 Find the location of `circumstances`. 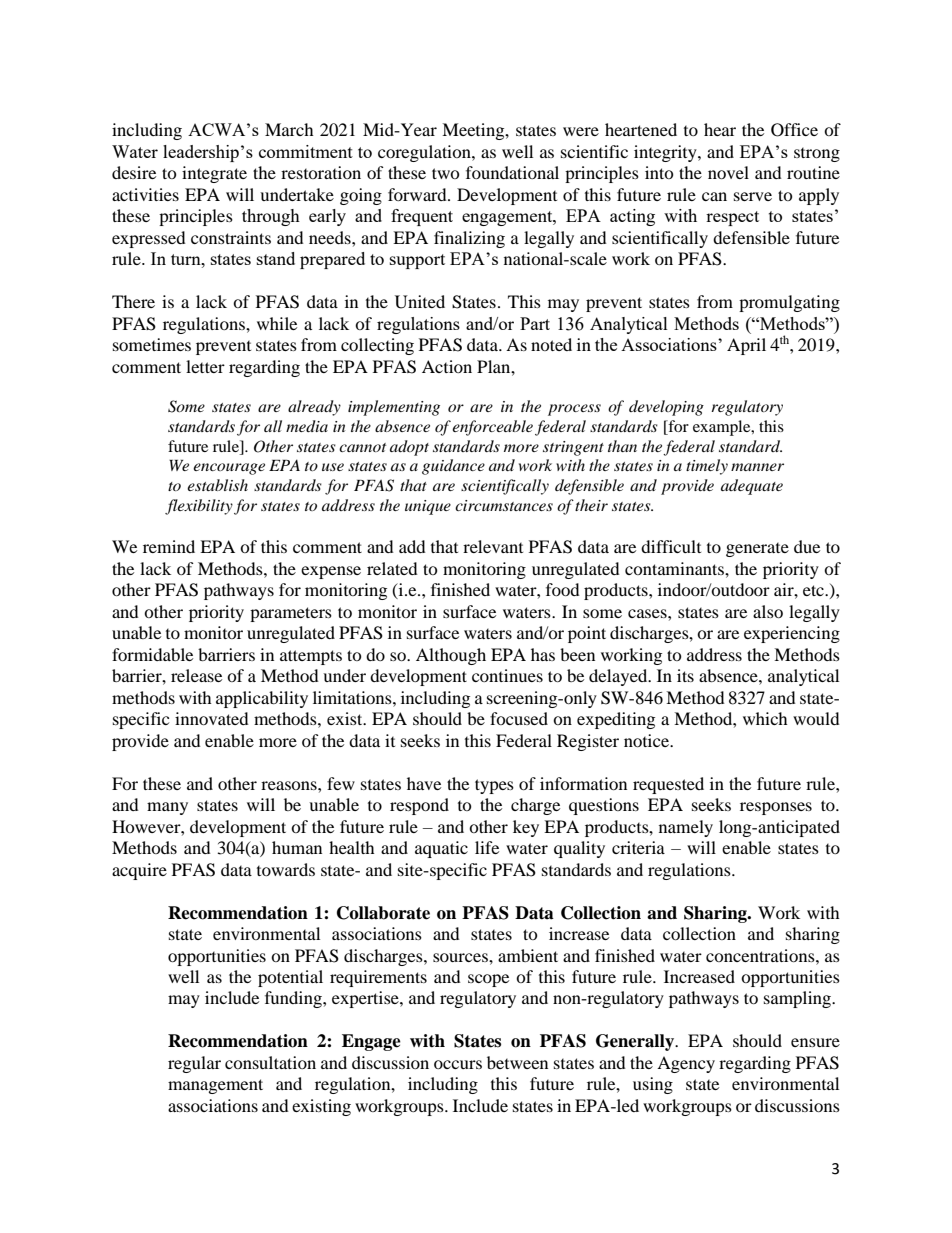

circumstances is located at coordinates (504, 505).
